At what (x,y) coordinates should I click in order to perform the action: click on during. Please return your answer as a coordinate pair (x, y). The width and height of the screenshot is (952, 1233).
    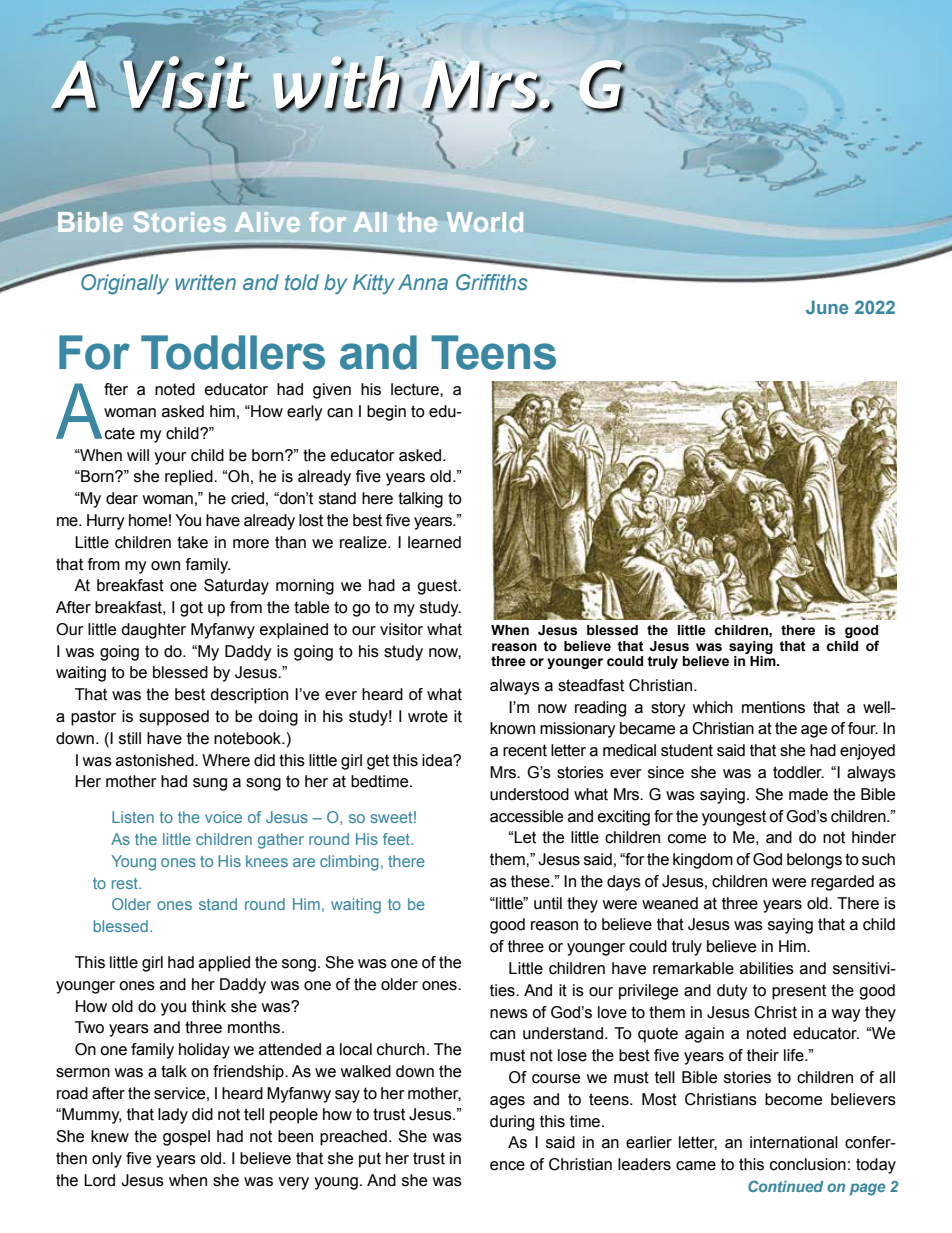
    Looking at the image, I should click on (512, 1123).
